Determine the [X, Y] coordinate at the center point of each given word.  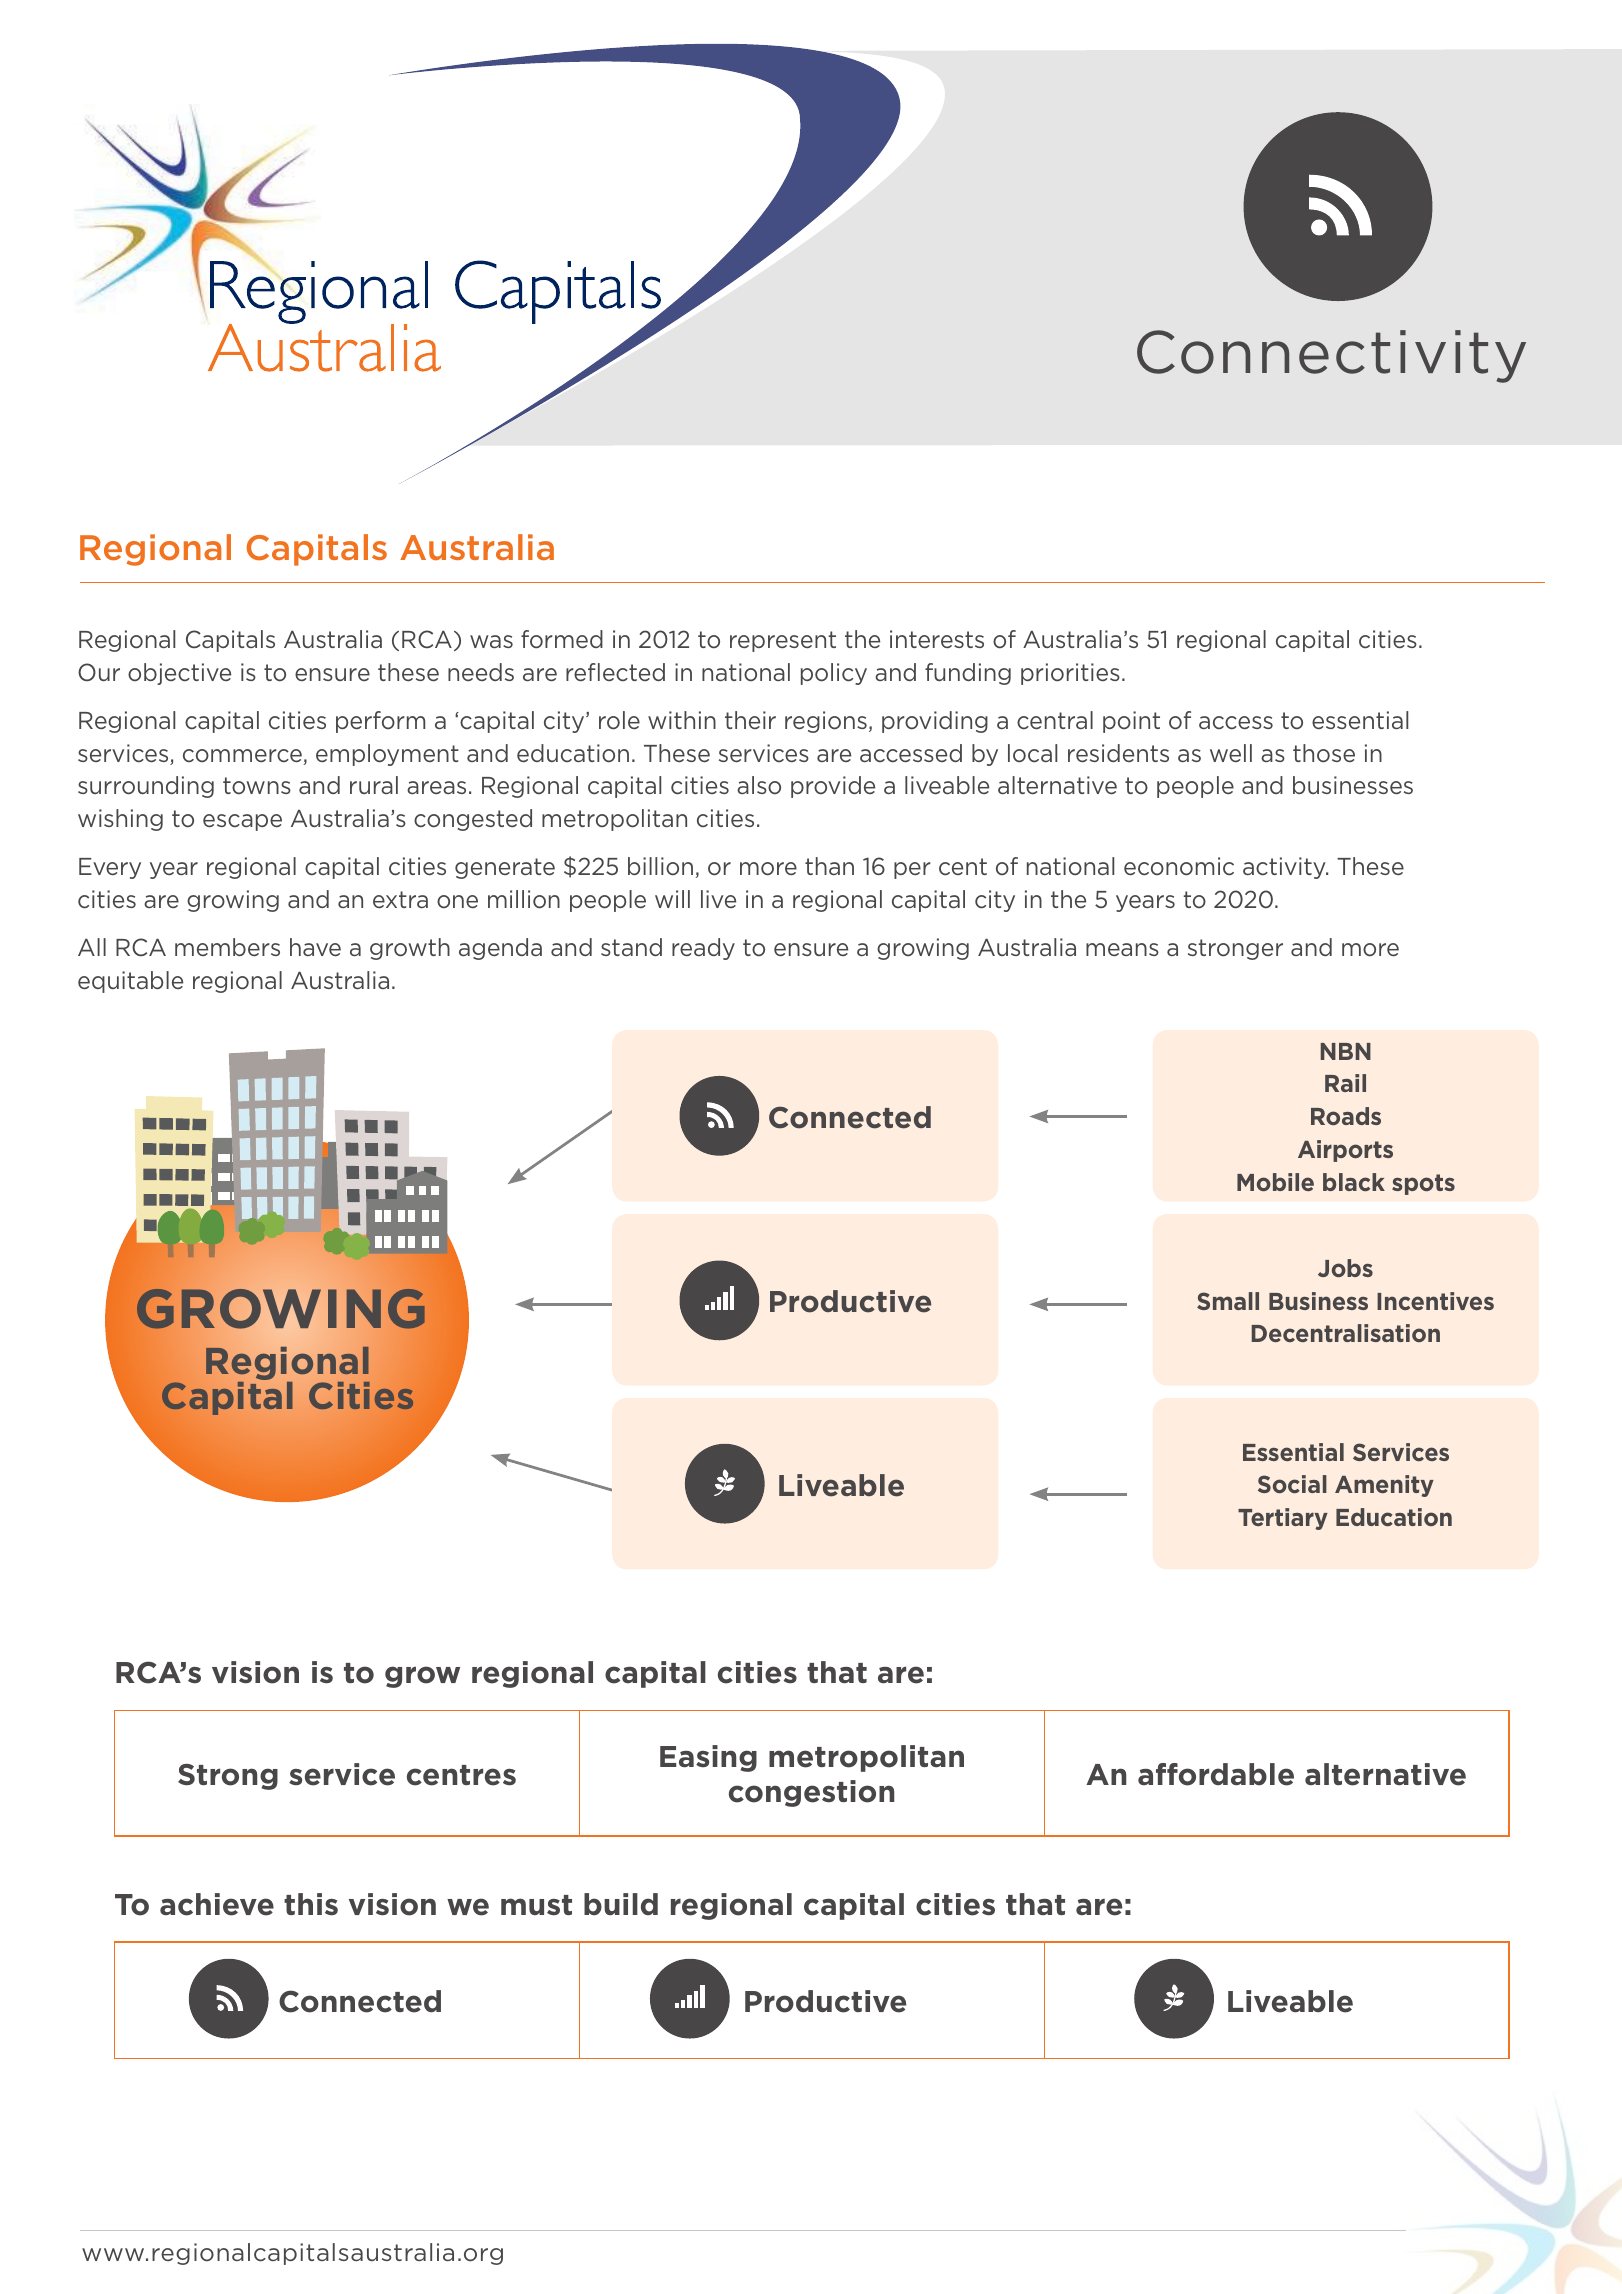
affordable [1216, 1774]
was [491, 641]
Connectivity [1331, 356]
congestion [811, 1793]
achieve [217, 1904]
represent [783, 641]
